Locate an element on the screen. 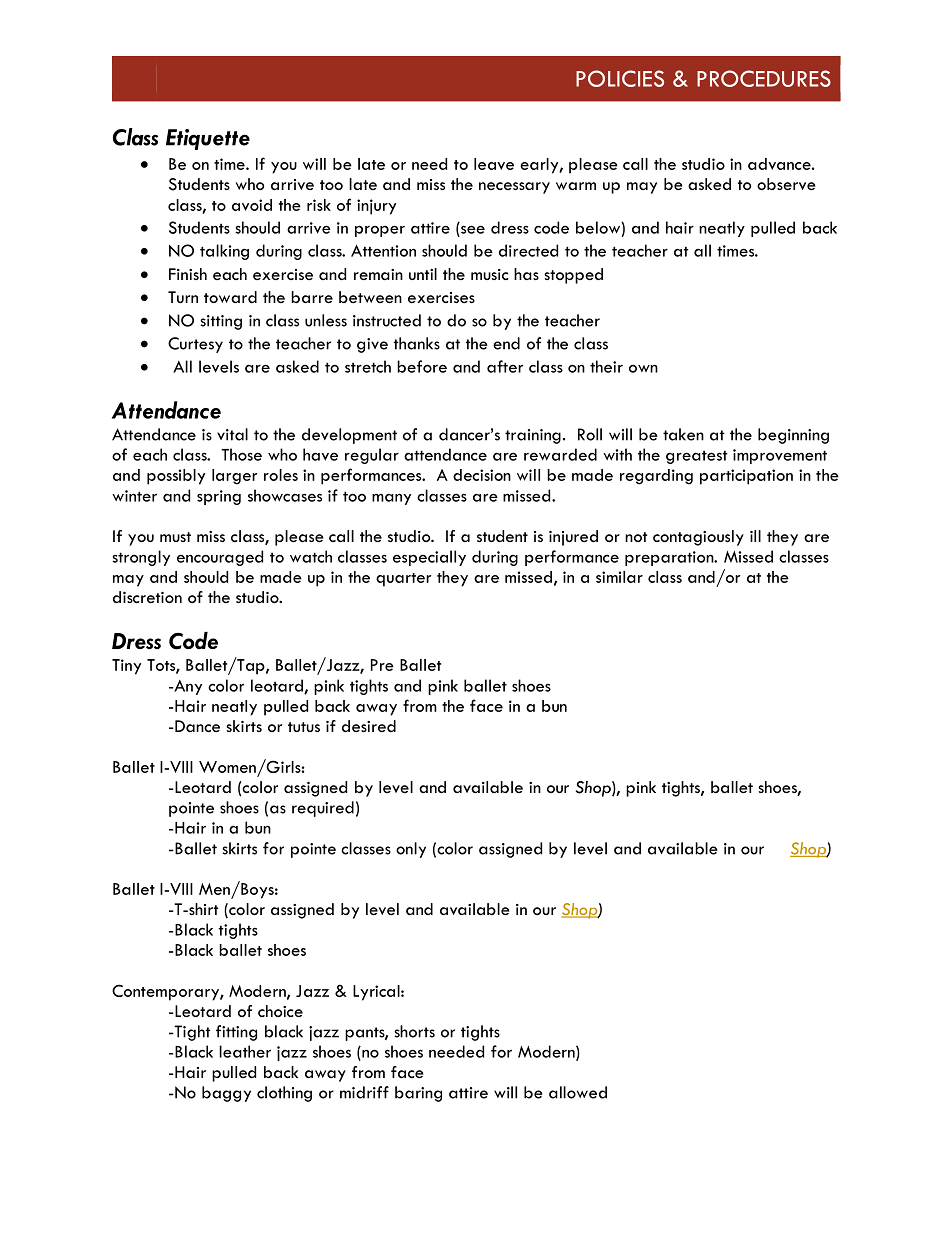 This screenshot has width=952, height=1233. leather is located at coordinates (245, 1051).
